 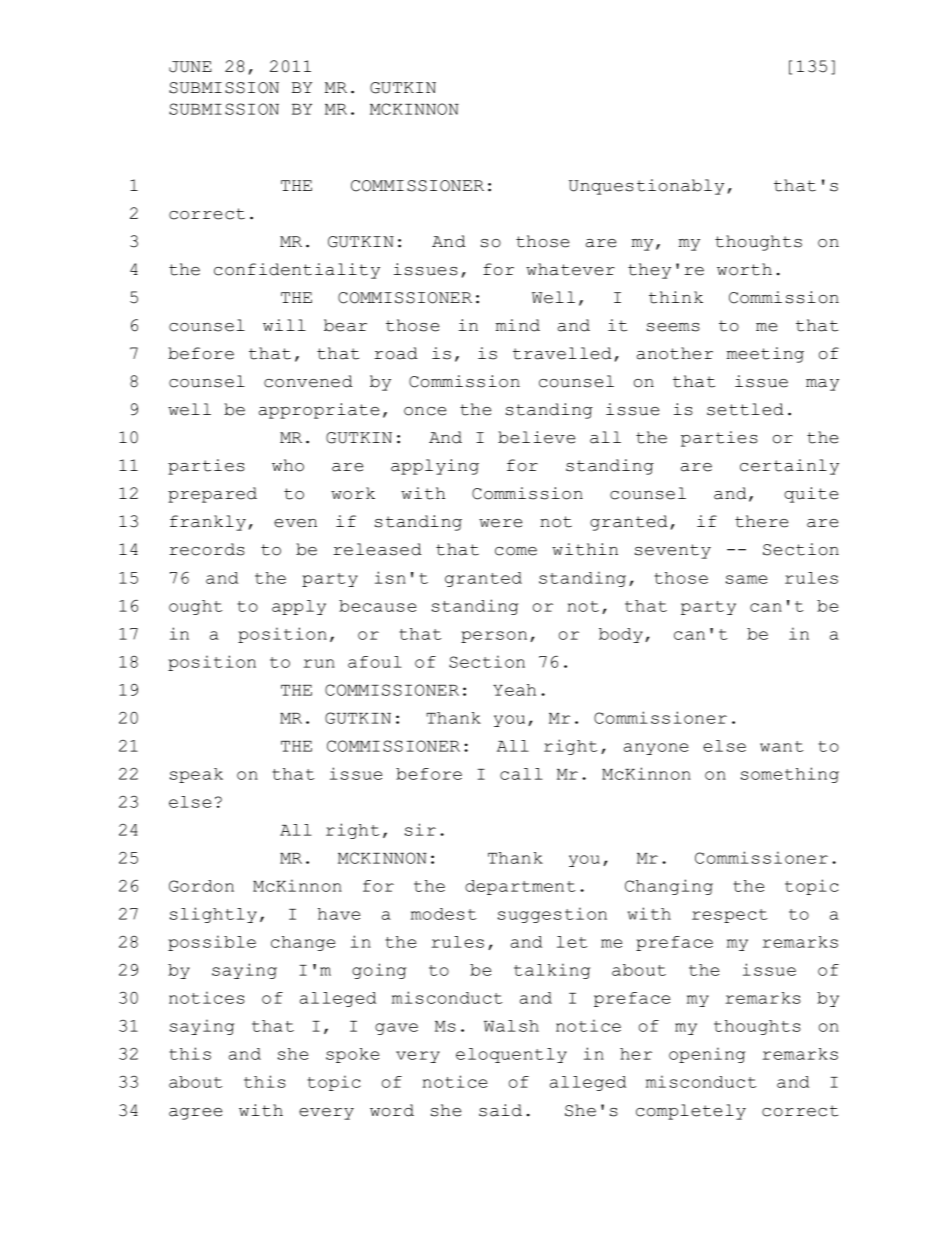 What do you see at coordinates (511, 1055) in the image?
I see `eloquently` at bounding box center [511, 1055].
